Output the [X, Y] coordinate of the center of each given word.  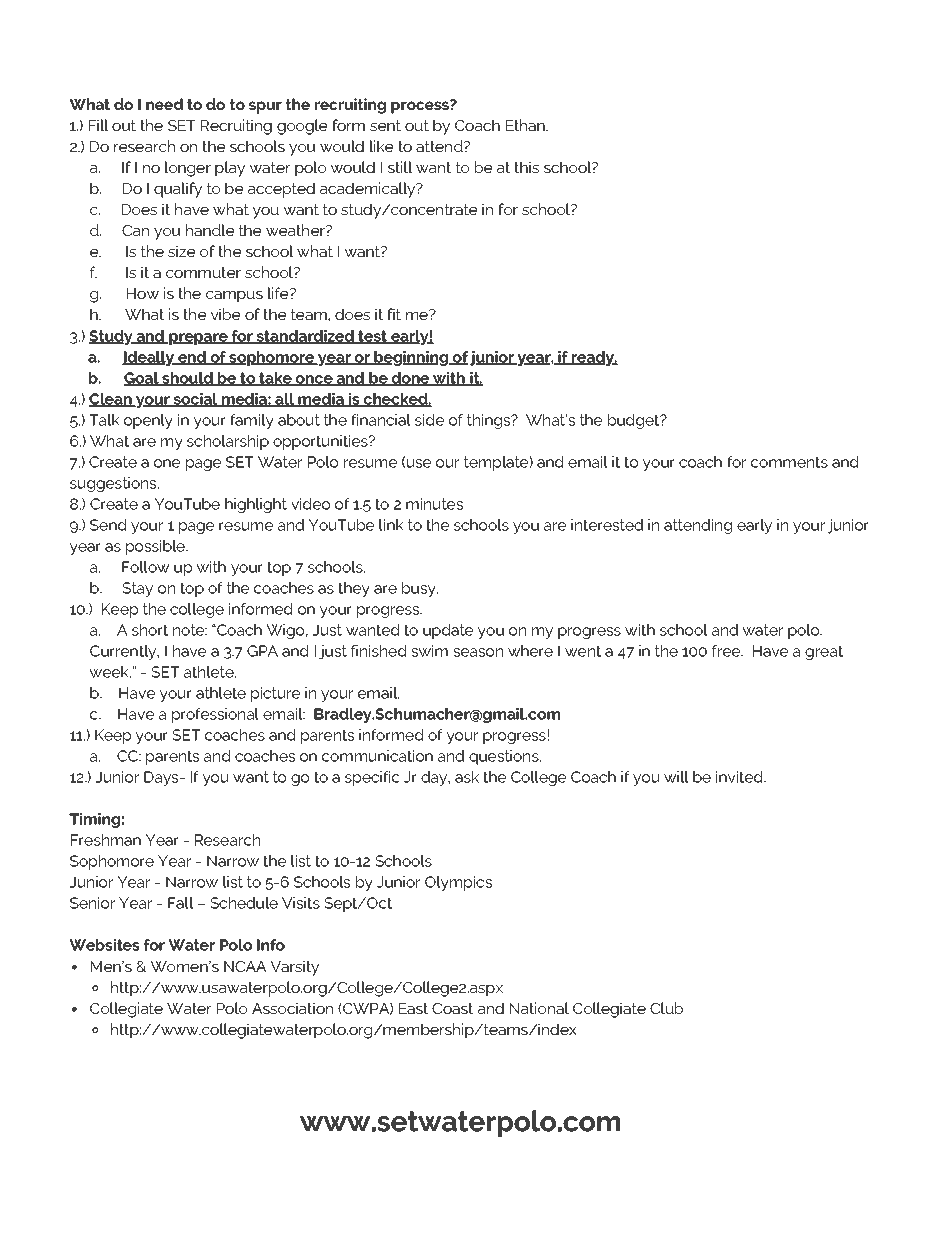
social [195, 400]
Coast [452, 1008]
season [478, 652]
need [164, 104]
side [429, 420]
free [727, 651]
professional [215, 715]
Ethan [526, 125]
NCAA [245, 966]
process [421, 107]
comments [789, 462]
